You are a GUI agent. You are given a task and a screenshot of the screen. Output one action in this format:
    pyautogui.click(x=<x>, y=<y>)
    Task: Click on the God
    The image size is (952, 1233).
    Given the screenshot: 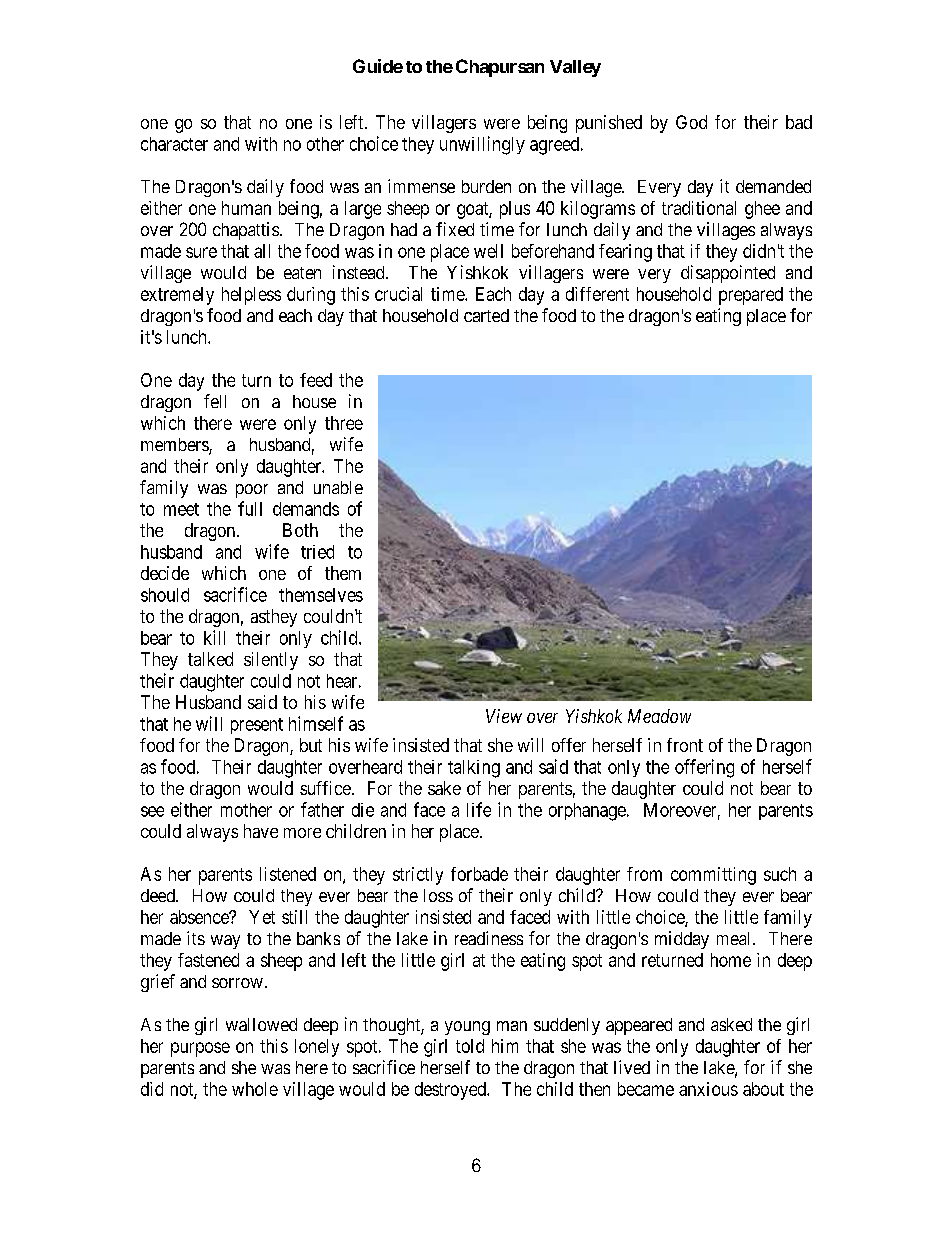 What is the action you would take?
    pyautogui.click(x=691, y=122)
